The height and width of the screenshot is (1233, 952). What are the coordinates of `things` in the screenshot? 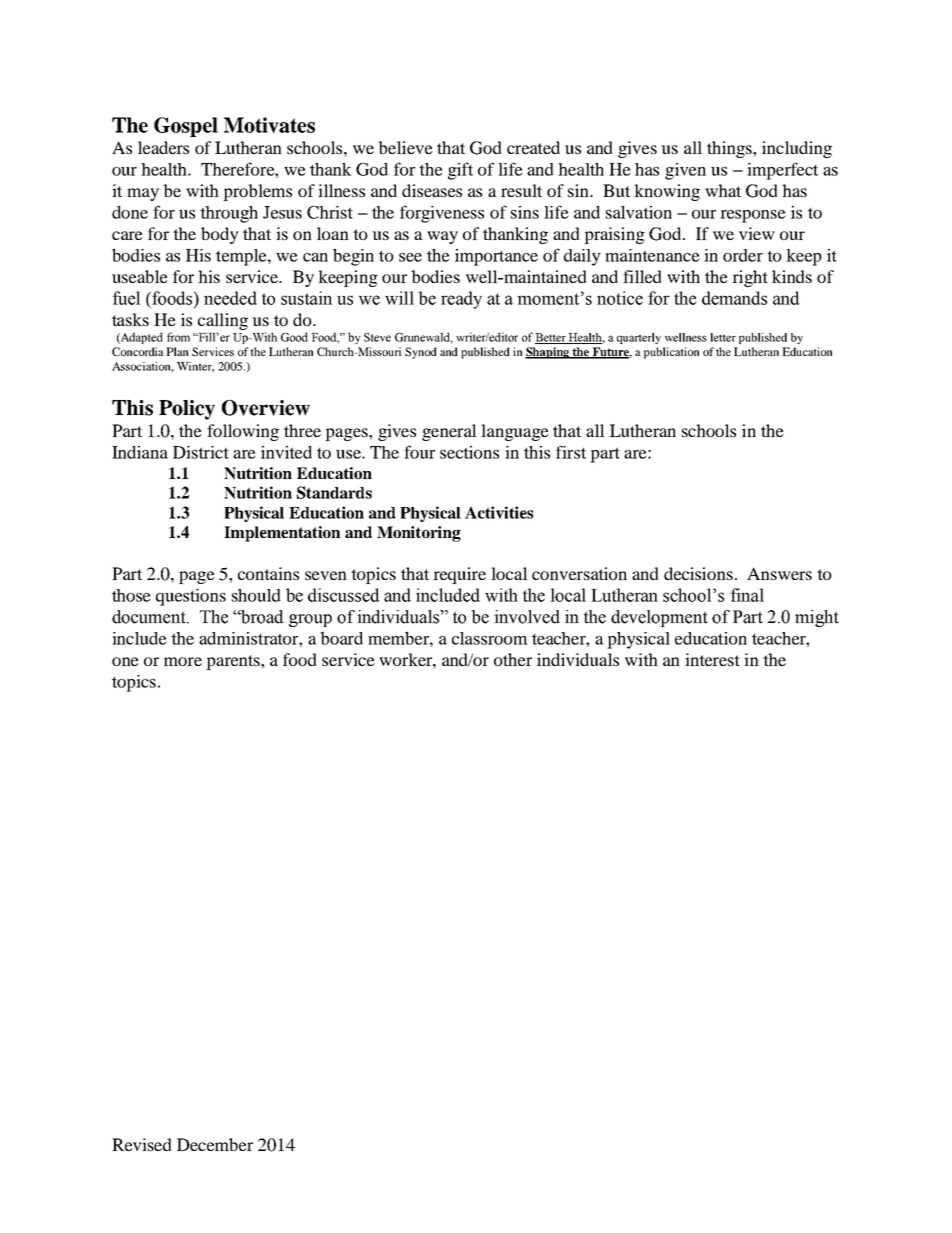 It's located at (730, 149).
